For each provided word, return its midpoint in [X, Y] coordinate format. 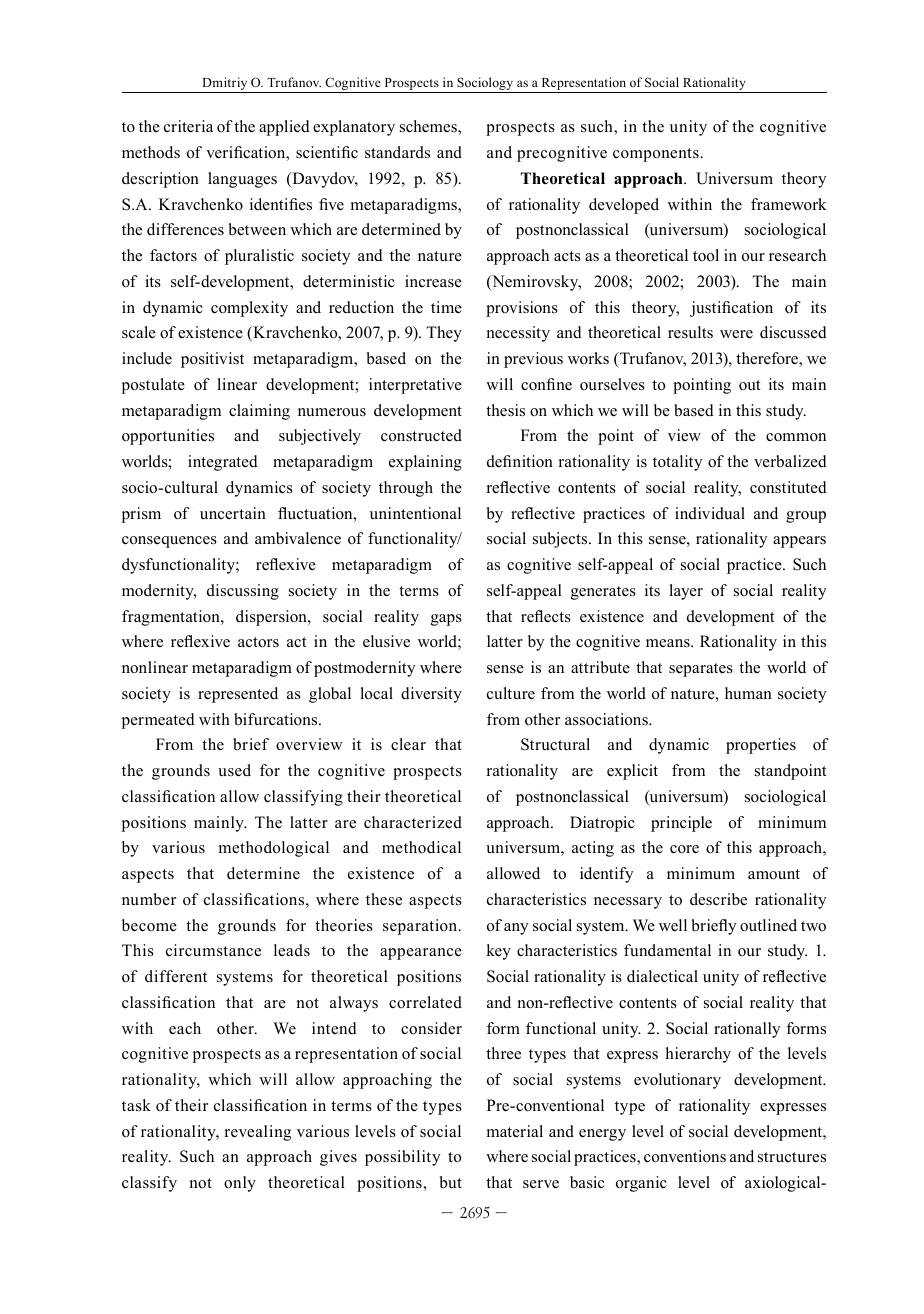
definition [520, 461]
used [234, 770]
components [657, 155]
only [240, 1184]
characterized [413, 822]
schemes [429, 127]
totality [677, 463]
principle [681, 824]
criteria [188, 126]
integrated [223, 463]
